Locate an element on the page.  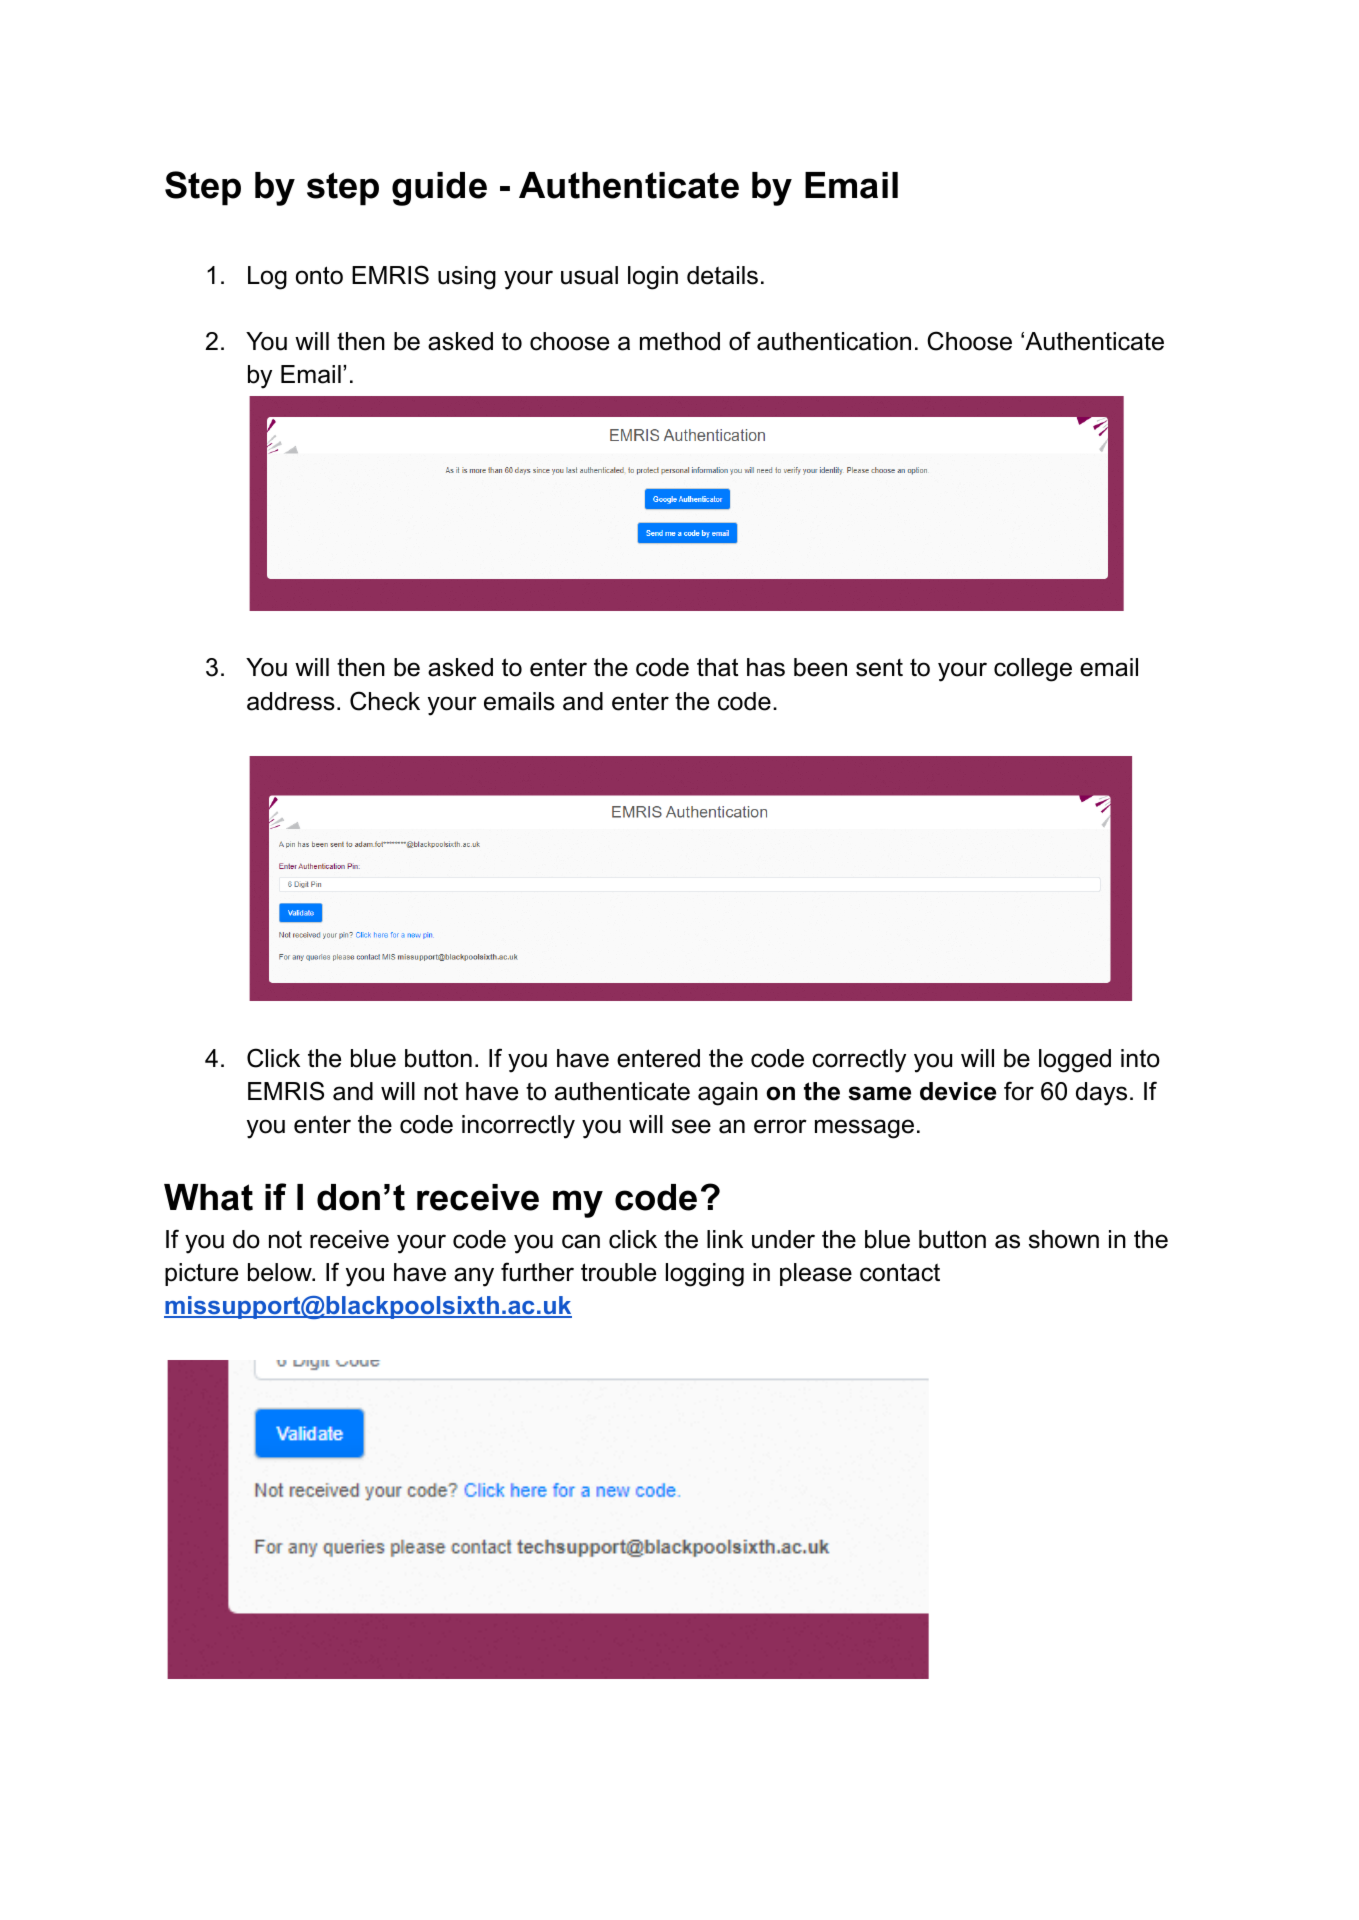
college is located at coordinates (1033, 670).
